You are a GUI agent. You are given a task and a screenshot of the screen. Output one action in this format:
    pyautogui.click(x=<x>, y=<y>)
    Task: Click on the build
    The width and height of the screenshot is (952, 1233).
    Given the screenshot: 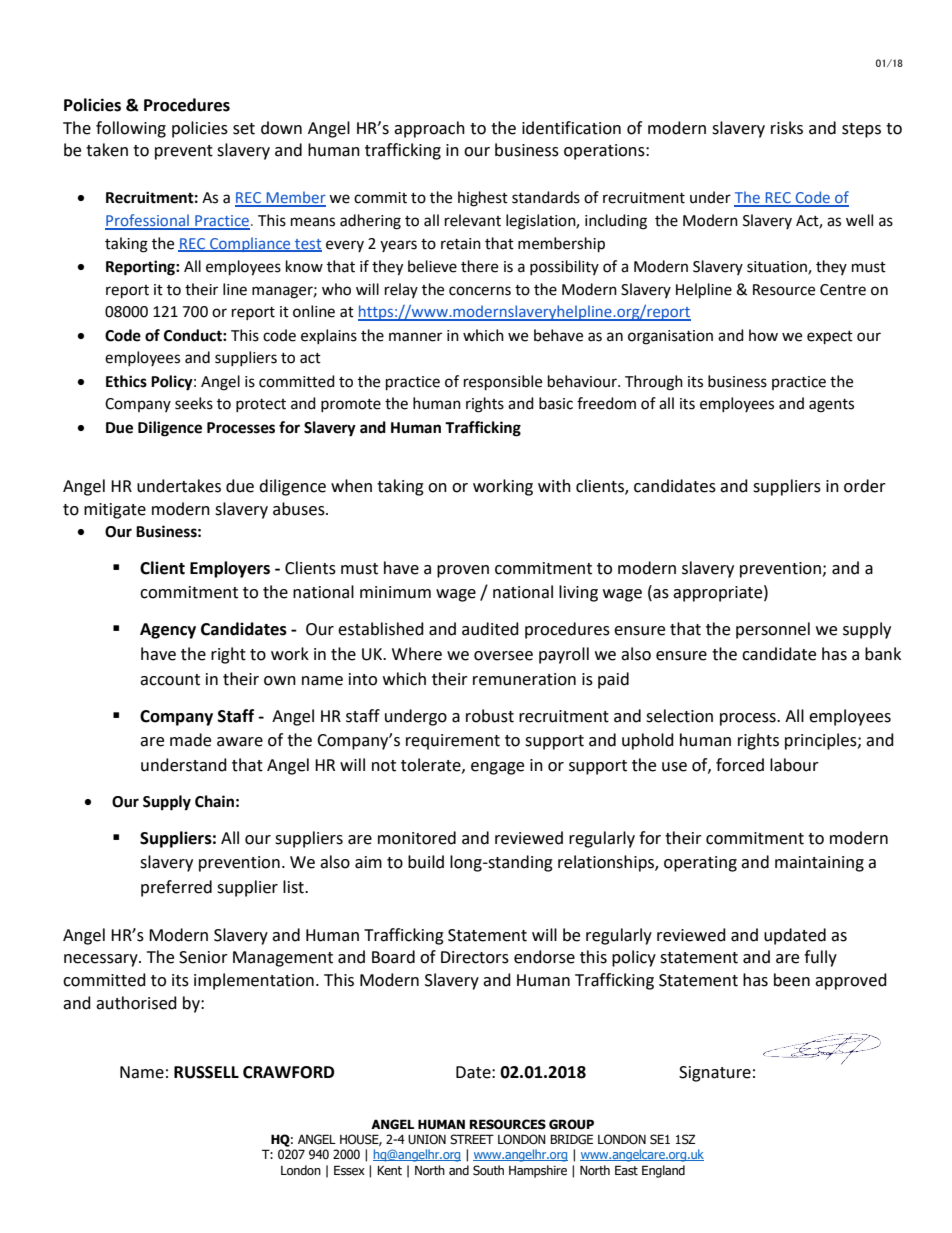 What is the action you would take?
    pyautogui.click(x=426, y=862)
